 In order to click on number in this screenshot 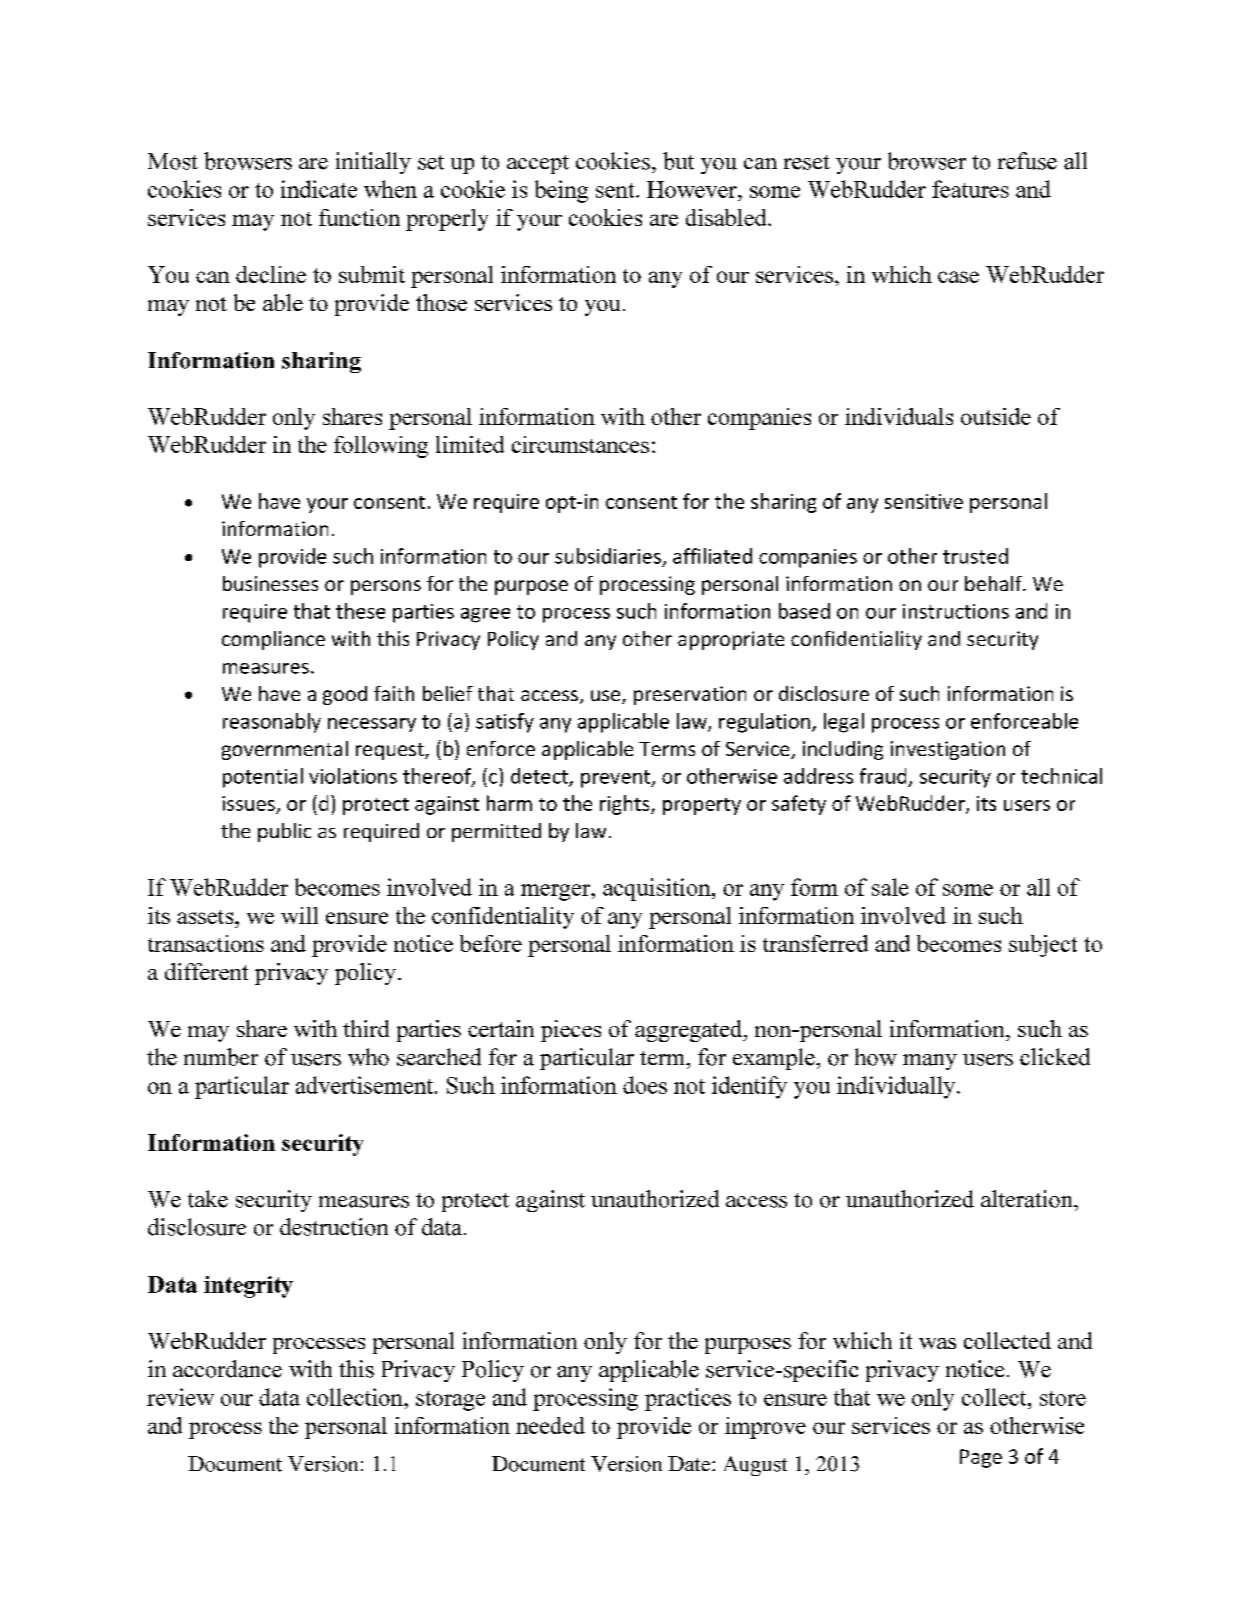, I will do `click(221, 1057)`.
